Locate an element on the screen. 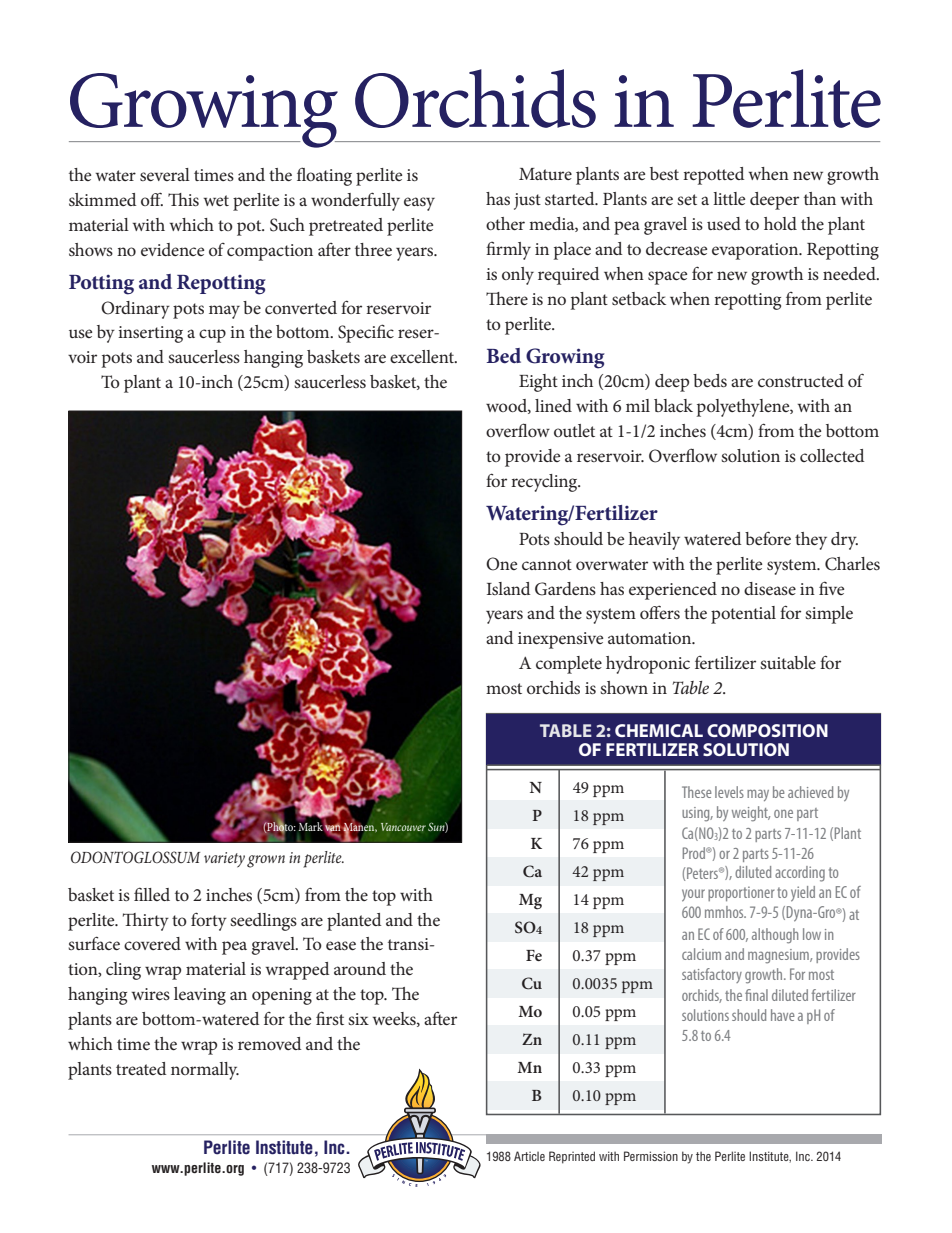  easy is located at coordinates (419, 204).
